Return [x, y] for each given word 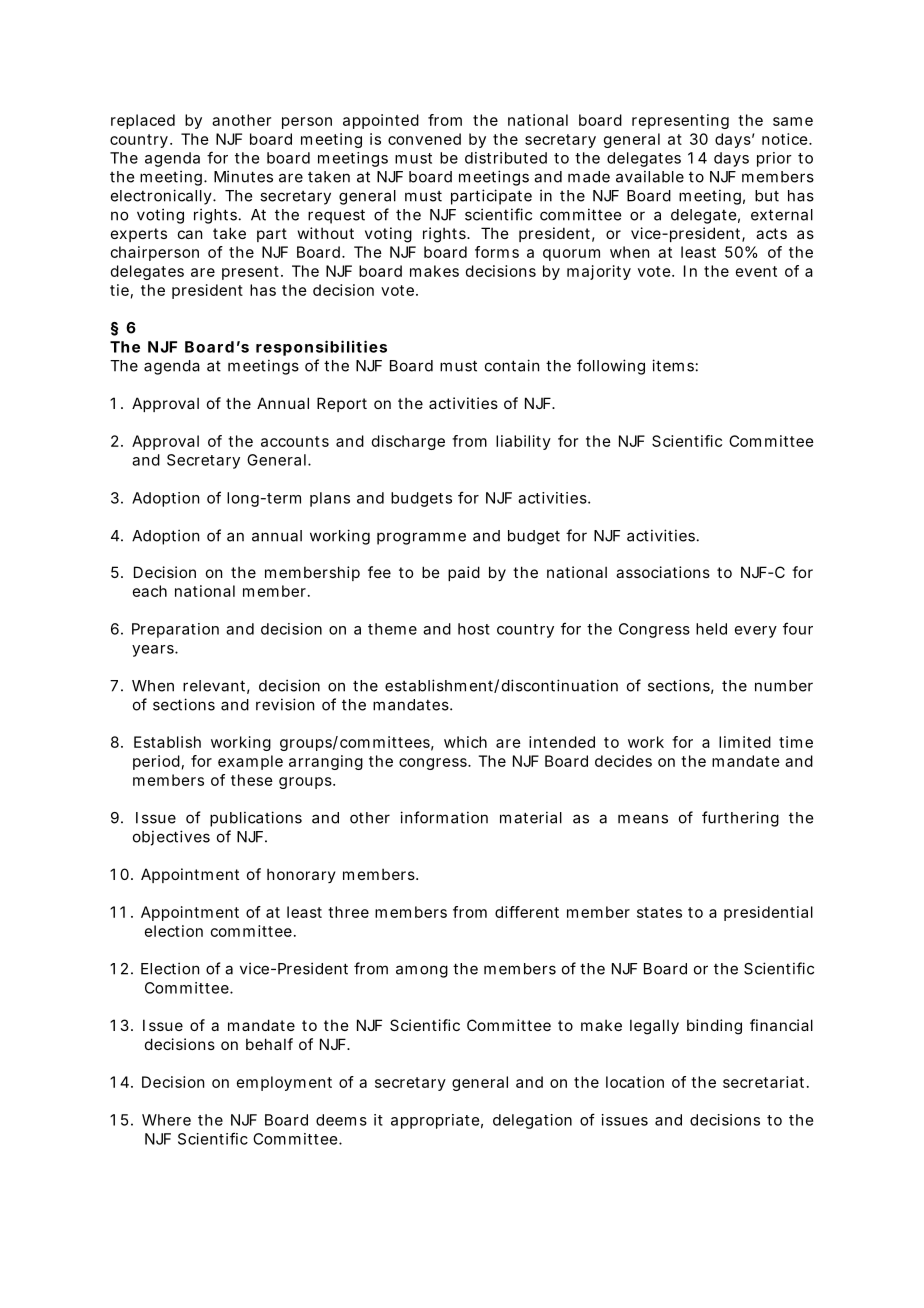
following [611, 367]
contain [512, 365]
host [474, 629]
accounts [295, 441]
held [711, 629]
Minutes [243, 176]
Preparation [175, 630]
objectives [171, 838]
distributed [506, 158]
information [444, 817]
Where [166, 1120]
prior [774, 159]
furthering [740, 819]
